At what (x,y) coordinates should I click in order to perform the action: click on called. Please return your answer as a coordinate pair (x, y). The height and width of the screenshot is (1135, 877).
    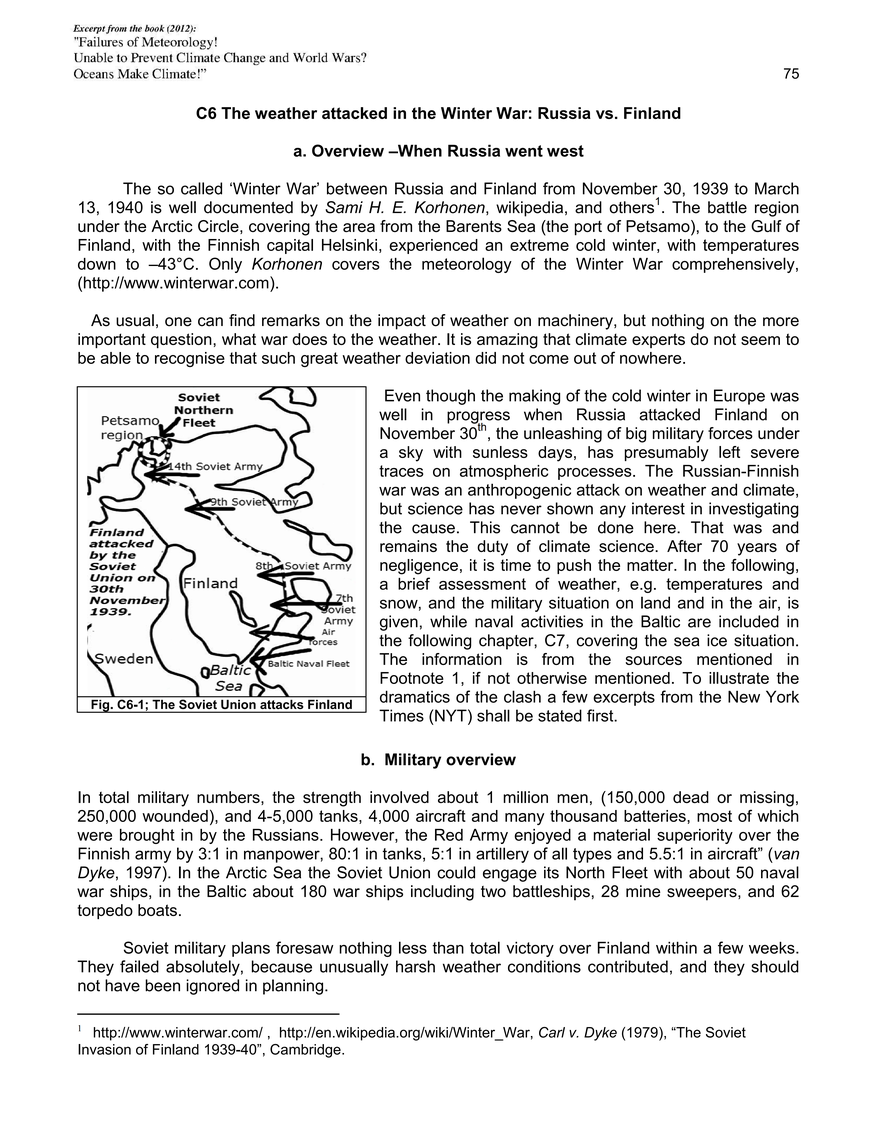
    Looking at the image, I should click on (201, 188).
